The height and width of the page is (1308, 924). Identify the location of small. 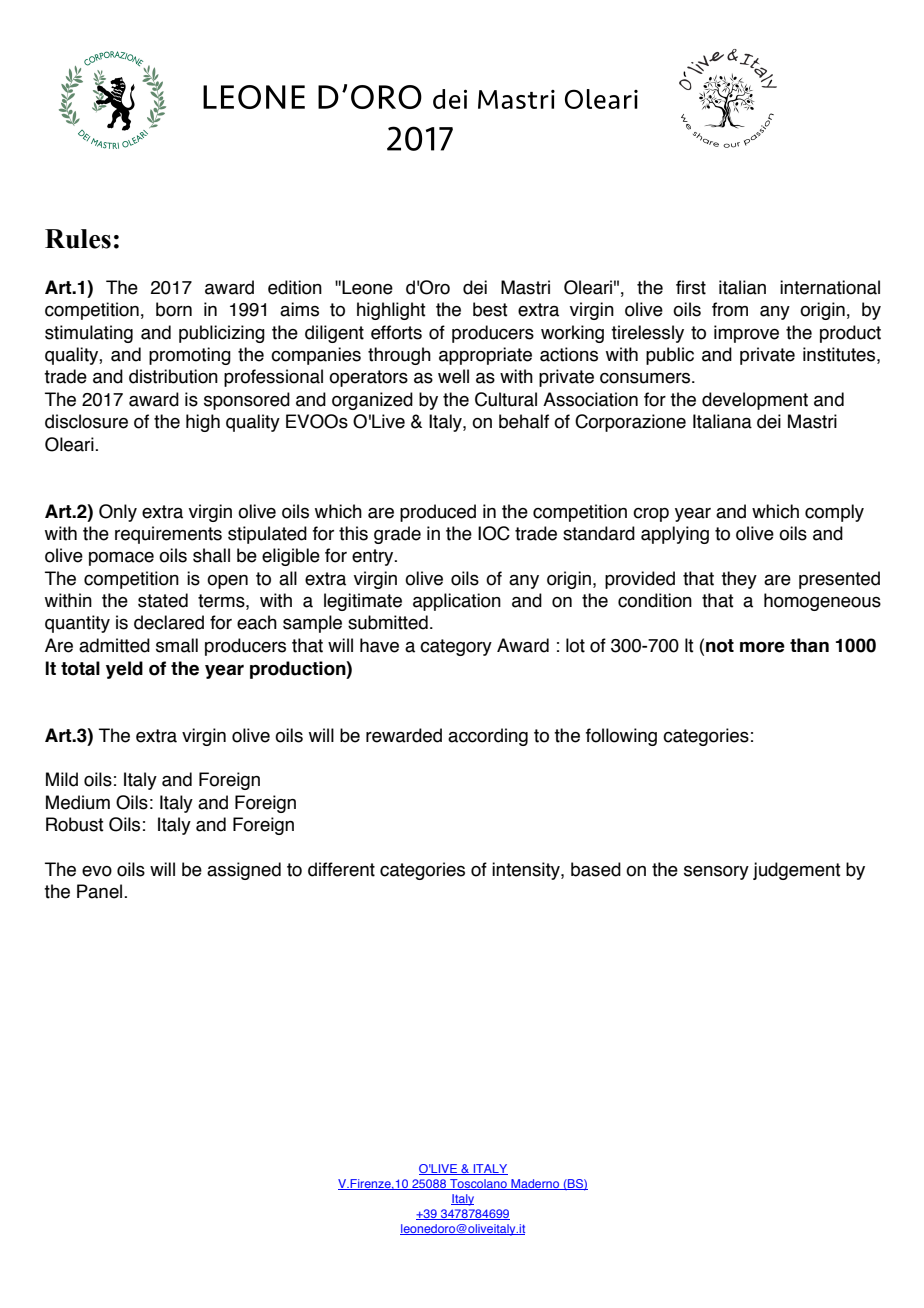
(177, 645).
